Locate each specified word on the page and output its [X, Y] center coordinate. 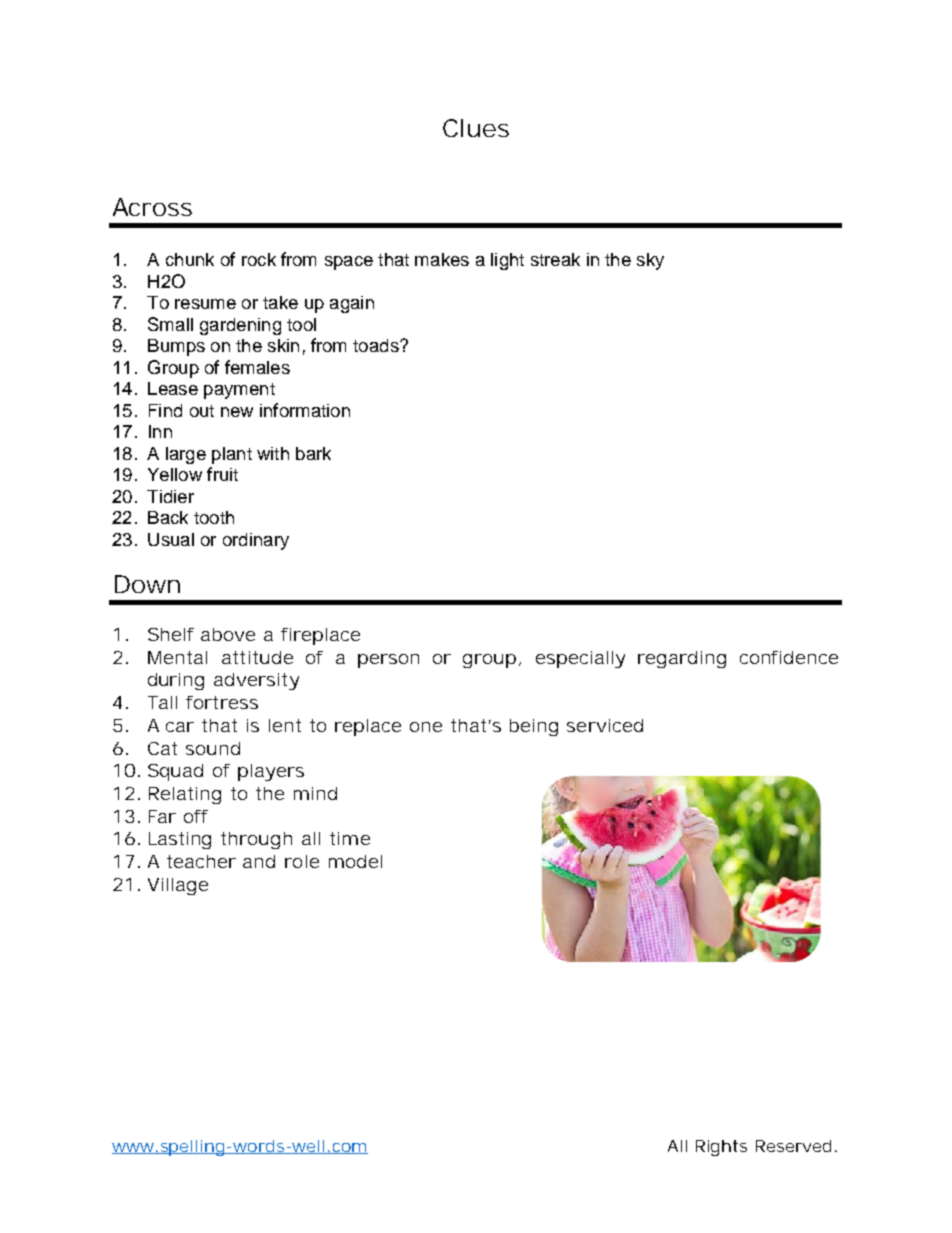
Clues [476, 128]
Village [178, 886]
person [388, 661]
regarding [682, 659]
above [228, 634]
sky [650, 261]
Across [152, 207]
